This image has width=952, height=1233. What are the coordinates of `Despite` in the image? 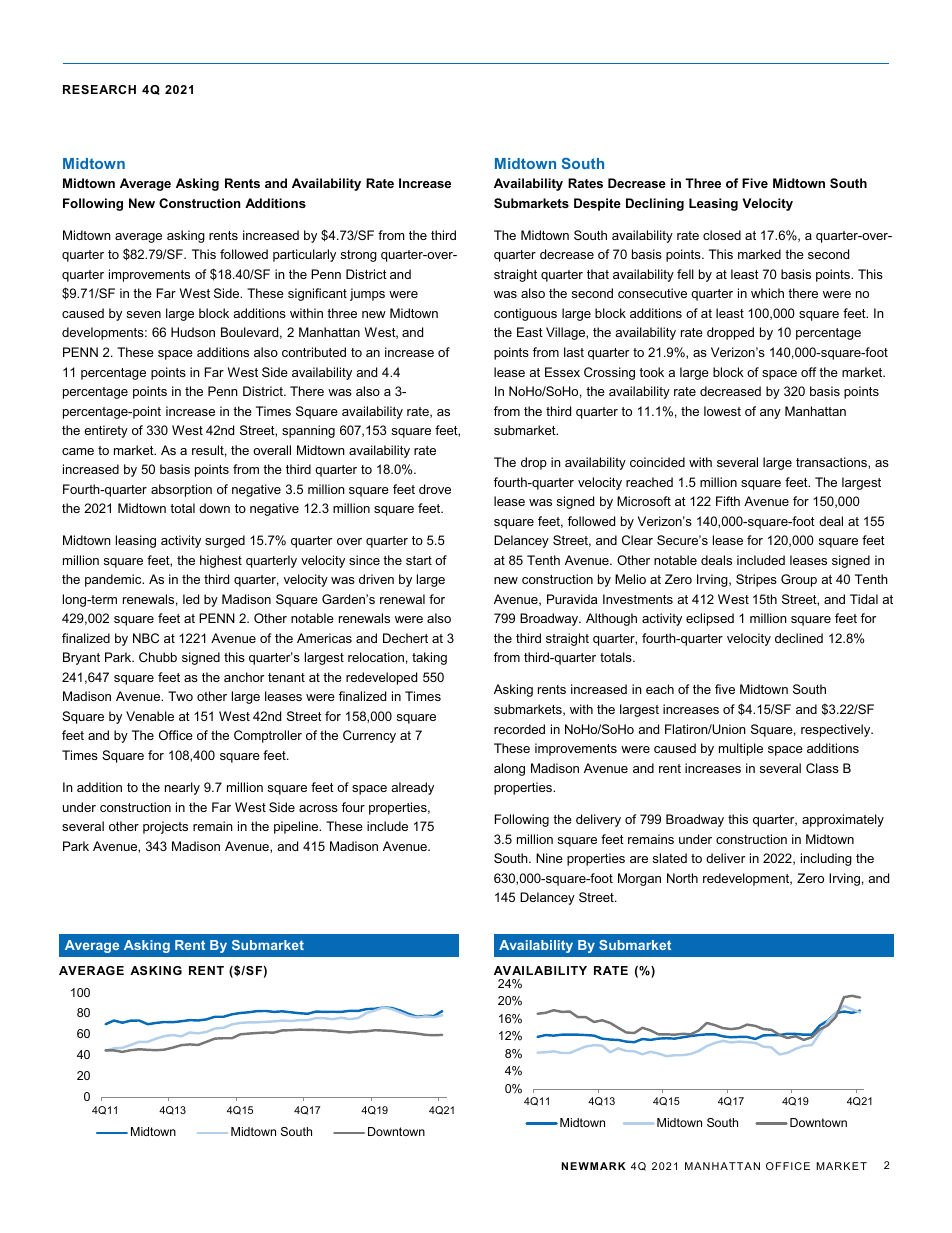 It's located at (597, 204).
